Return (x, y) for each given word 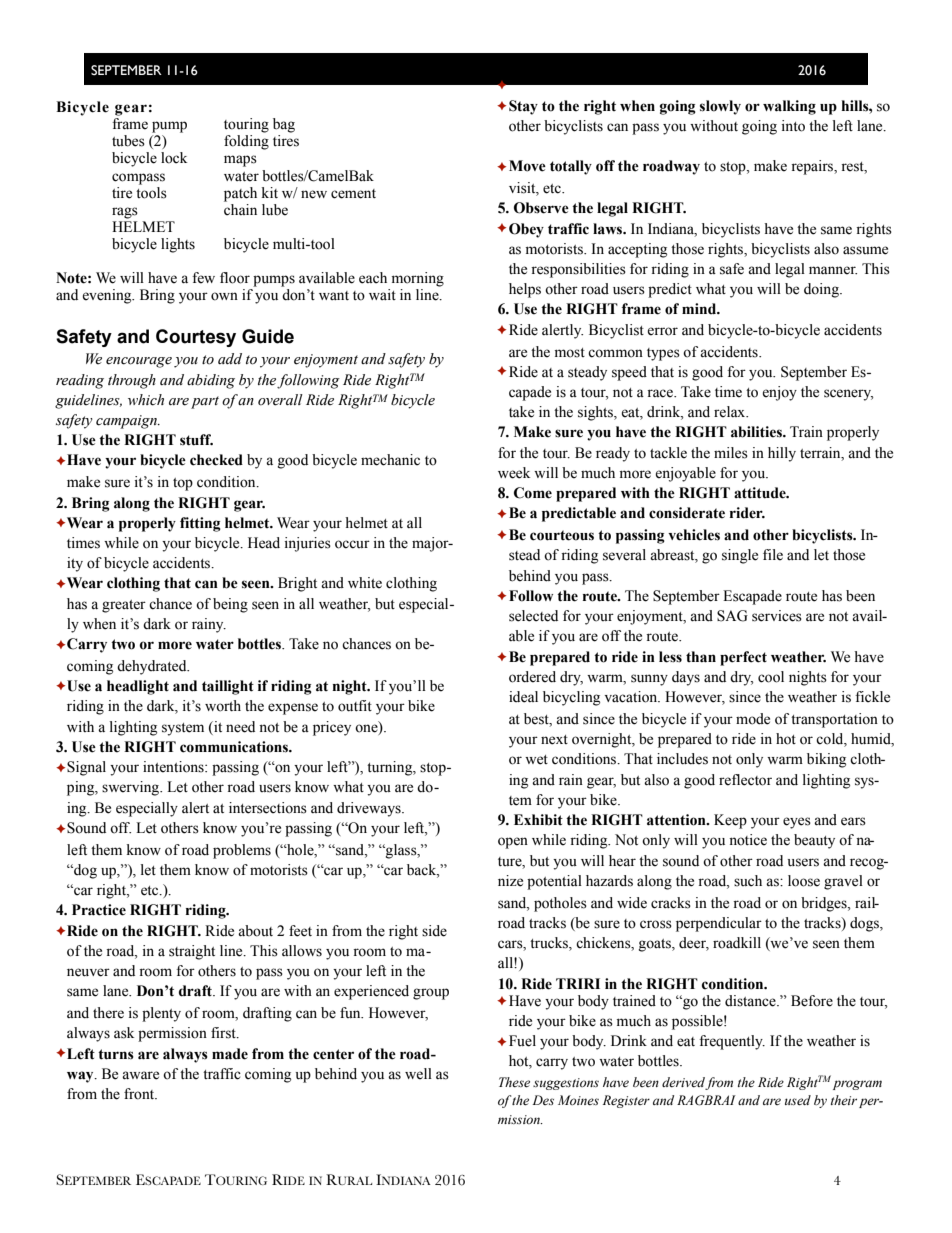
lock (174, 158)
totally (571, 167)
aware (140, 1075)
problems (242, 851)
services (777, 616)
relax (731, 412)
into (793, 126)
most (570, 353)
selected (533, 616)
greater (124, 606)
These (514, 1082)
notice (748, 840)
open (513, 843)
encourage (139, 362)
